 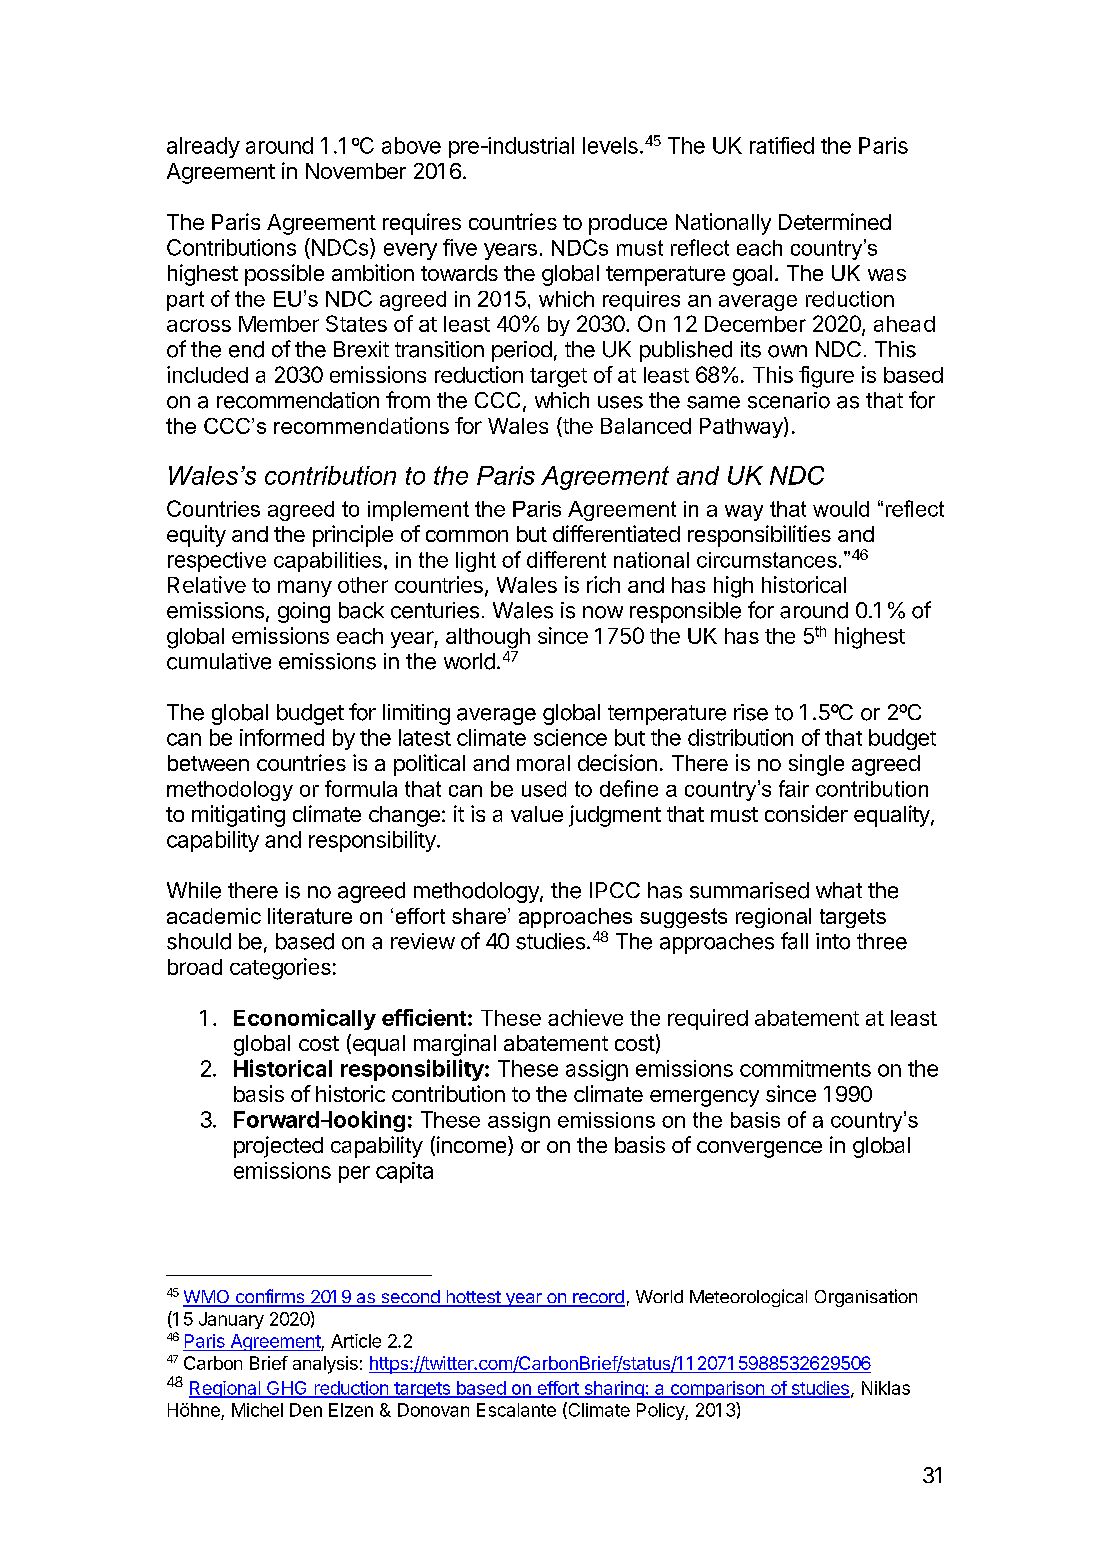 I want to click on Determined, so click(x=835, y=221).
